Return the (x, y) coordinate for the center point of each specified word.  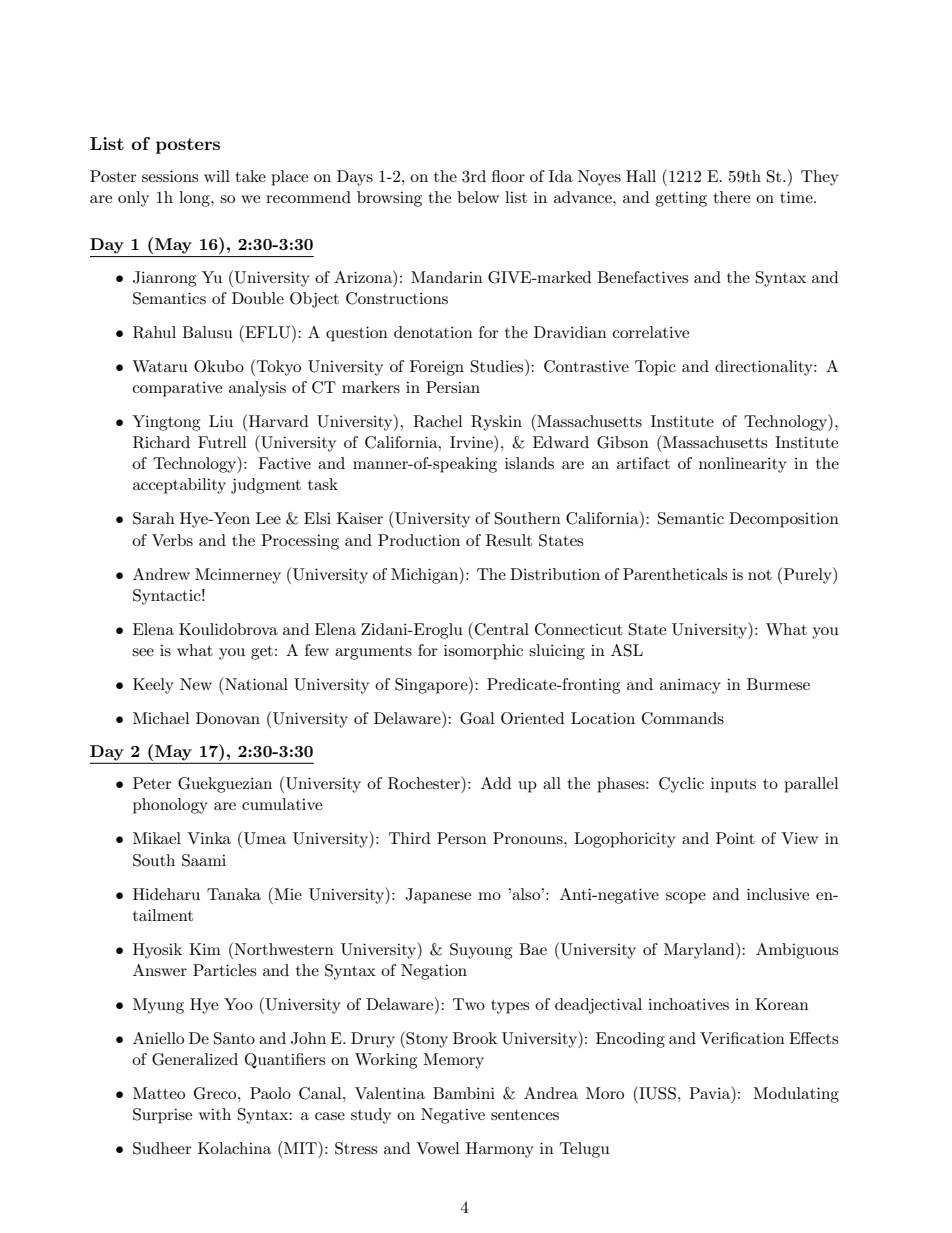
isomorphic (483, 652)
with (215, 1114)
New (196, 684)
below (478, 197)
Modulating (796, 1095)
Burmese (778, 684)
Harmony (500, 1150)
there (731, 197)
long (195, 199)
